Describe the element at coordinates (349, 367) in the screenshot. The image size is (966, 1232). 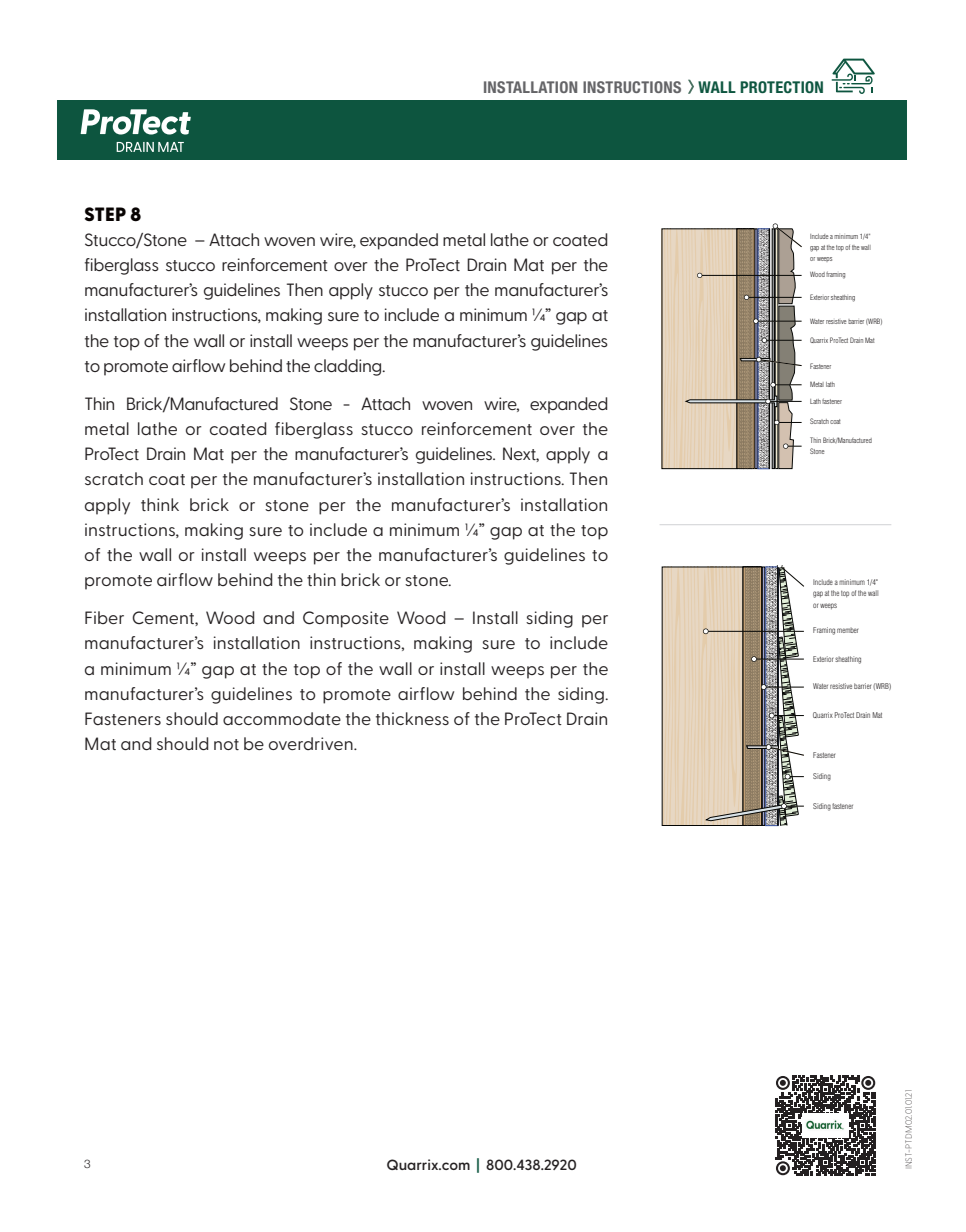
I see `cladding` at that location.
